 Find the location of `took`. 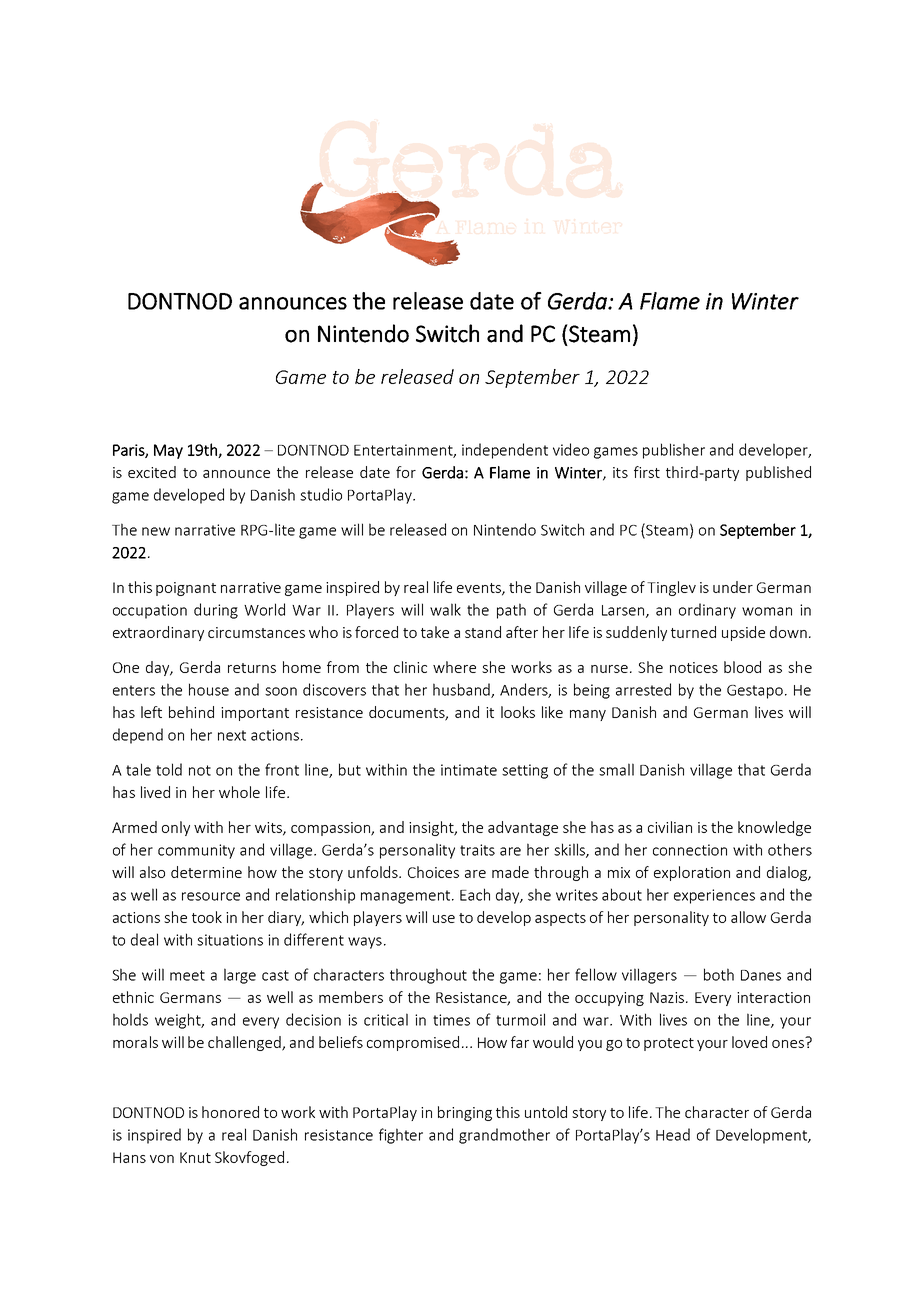

took is located at coordinates (207, 917).
